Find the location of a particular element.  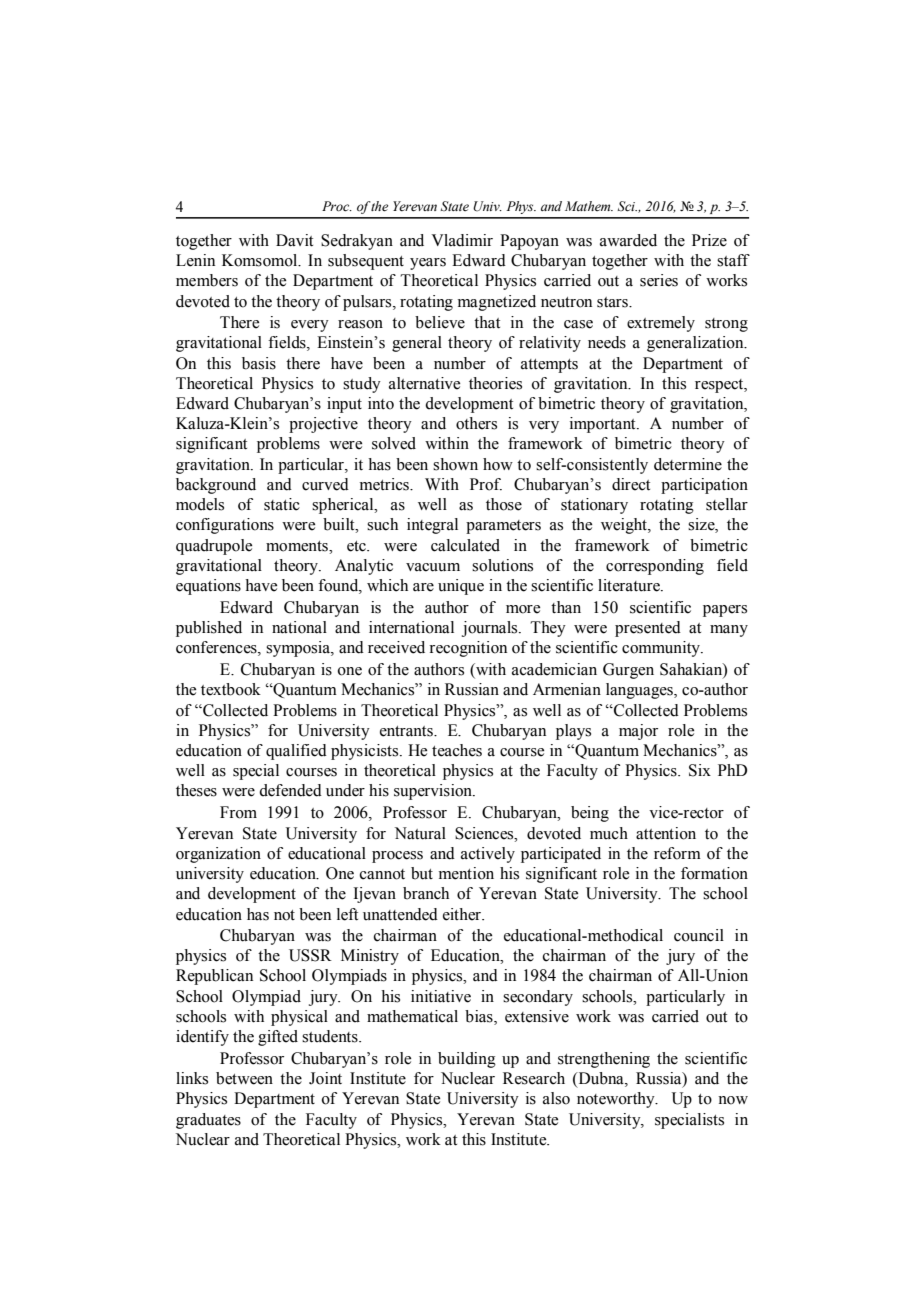

attention is located at coordinates (666, 833).
